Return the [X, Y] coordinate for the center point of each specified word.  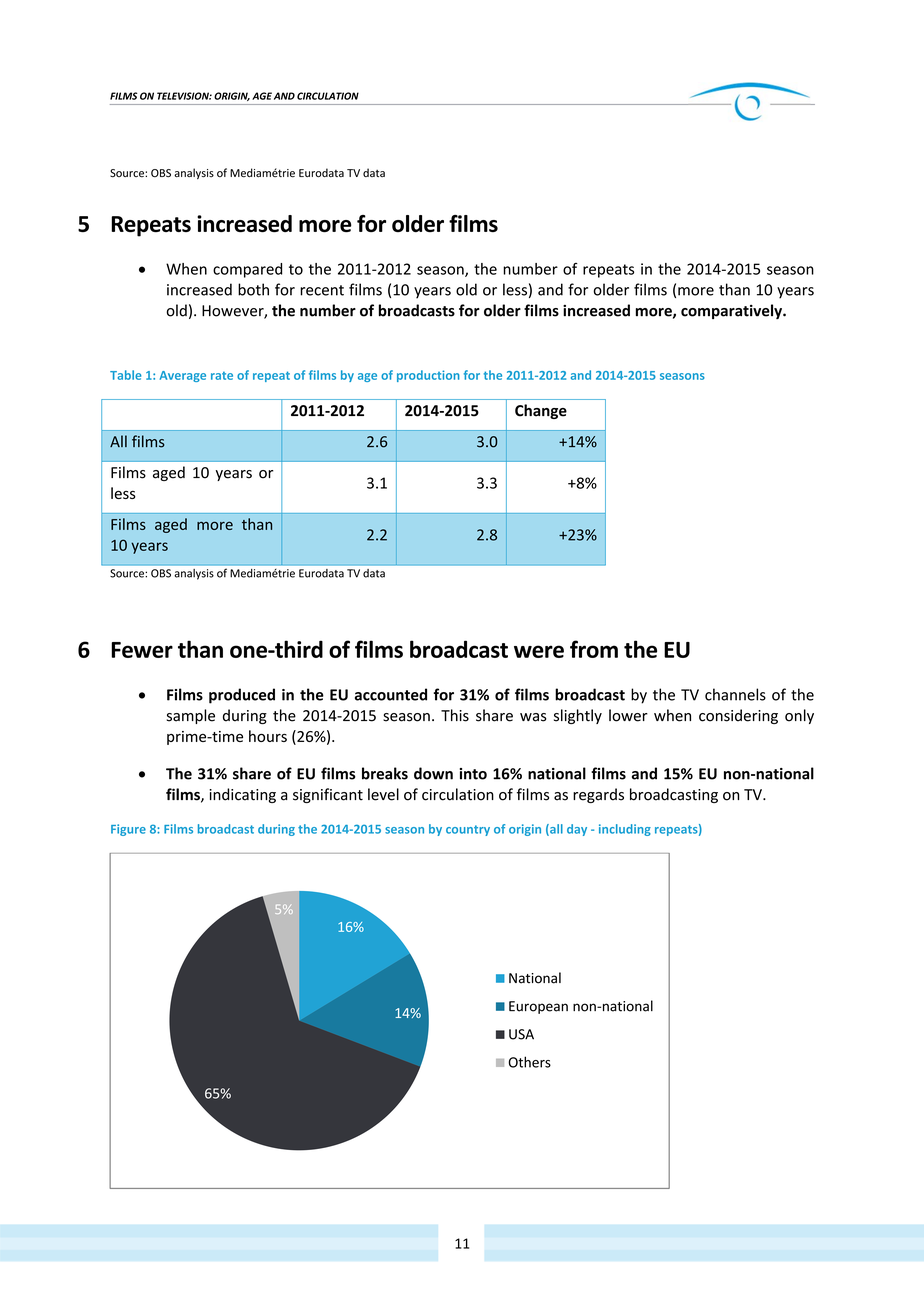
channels [735, 694]
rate [222, 376]
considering [738, 716]
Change [541, 411]
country [468, 830]
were [539, 651]
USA [521, 1034]
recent [322, 290]
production [428, 376]
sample [191, 716]
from [594, 649]
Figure [128, 830]
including [625, 830]
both [253, 289]
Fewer [142, 650]
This [455, 715]
